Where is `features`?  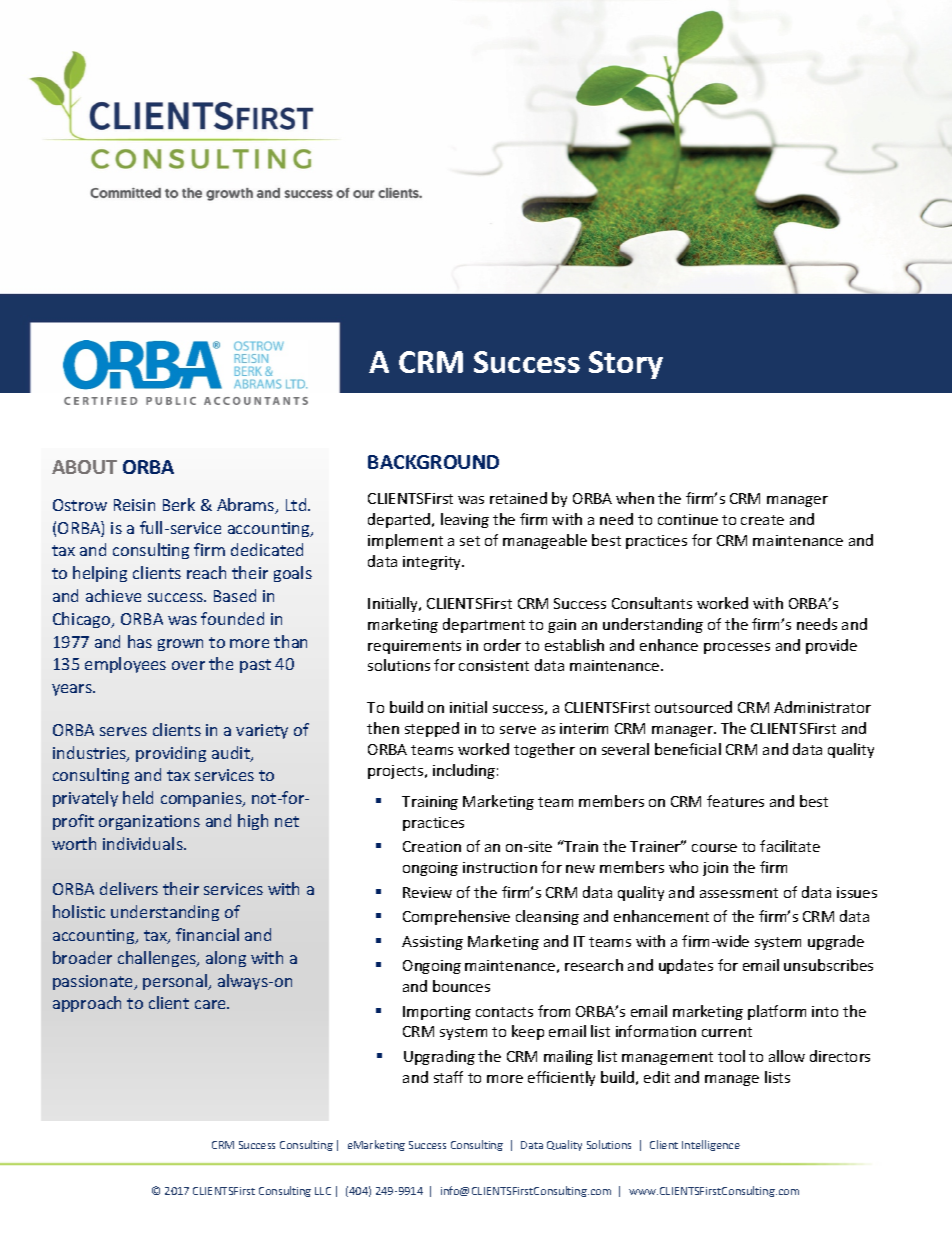 features is located at coordinates (735, 801).
